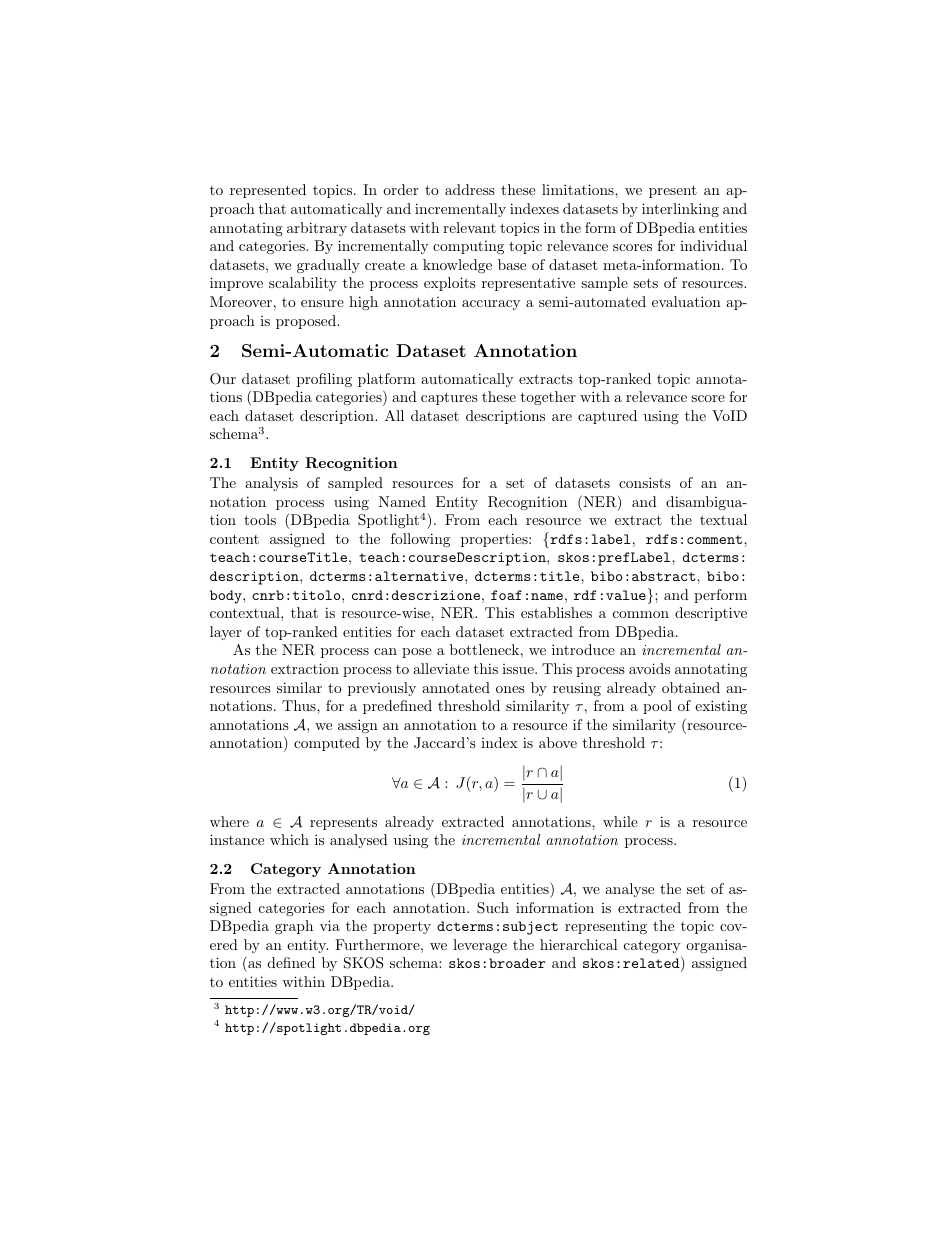  What do you see at coordinates (317, 229) in the image?
I see `arbitrary` at bounding box center [317, 229].
